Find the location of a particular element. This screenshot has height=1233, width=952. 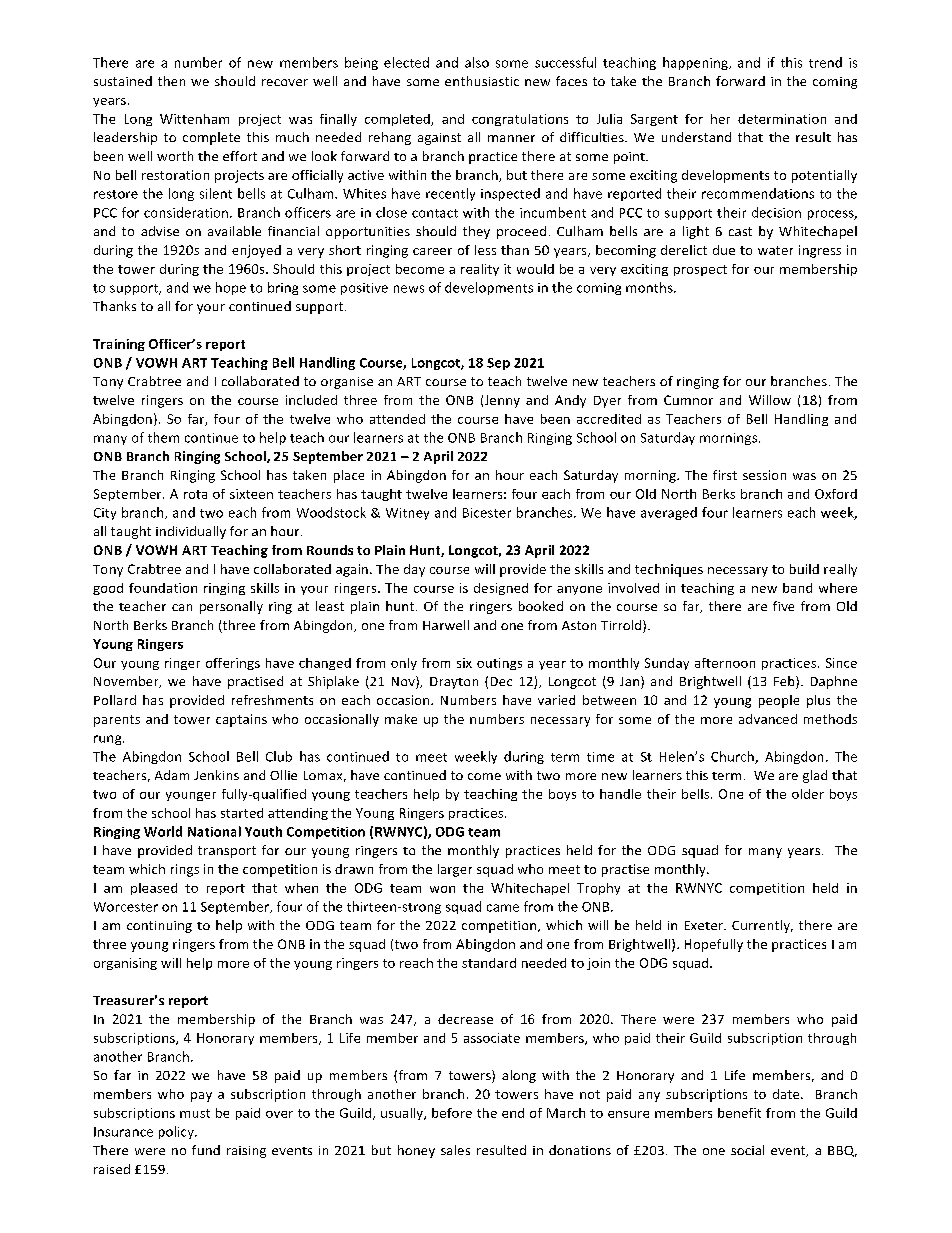

five is located at coordinates (783, 606).
